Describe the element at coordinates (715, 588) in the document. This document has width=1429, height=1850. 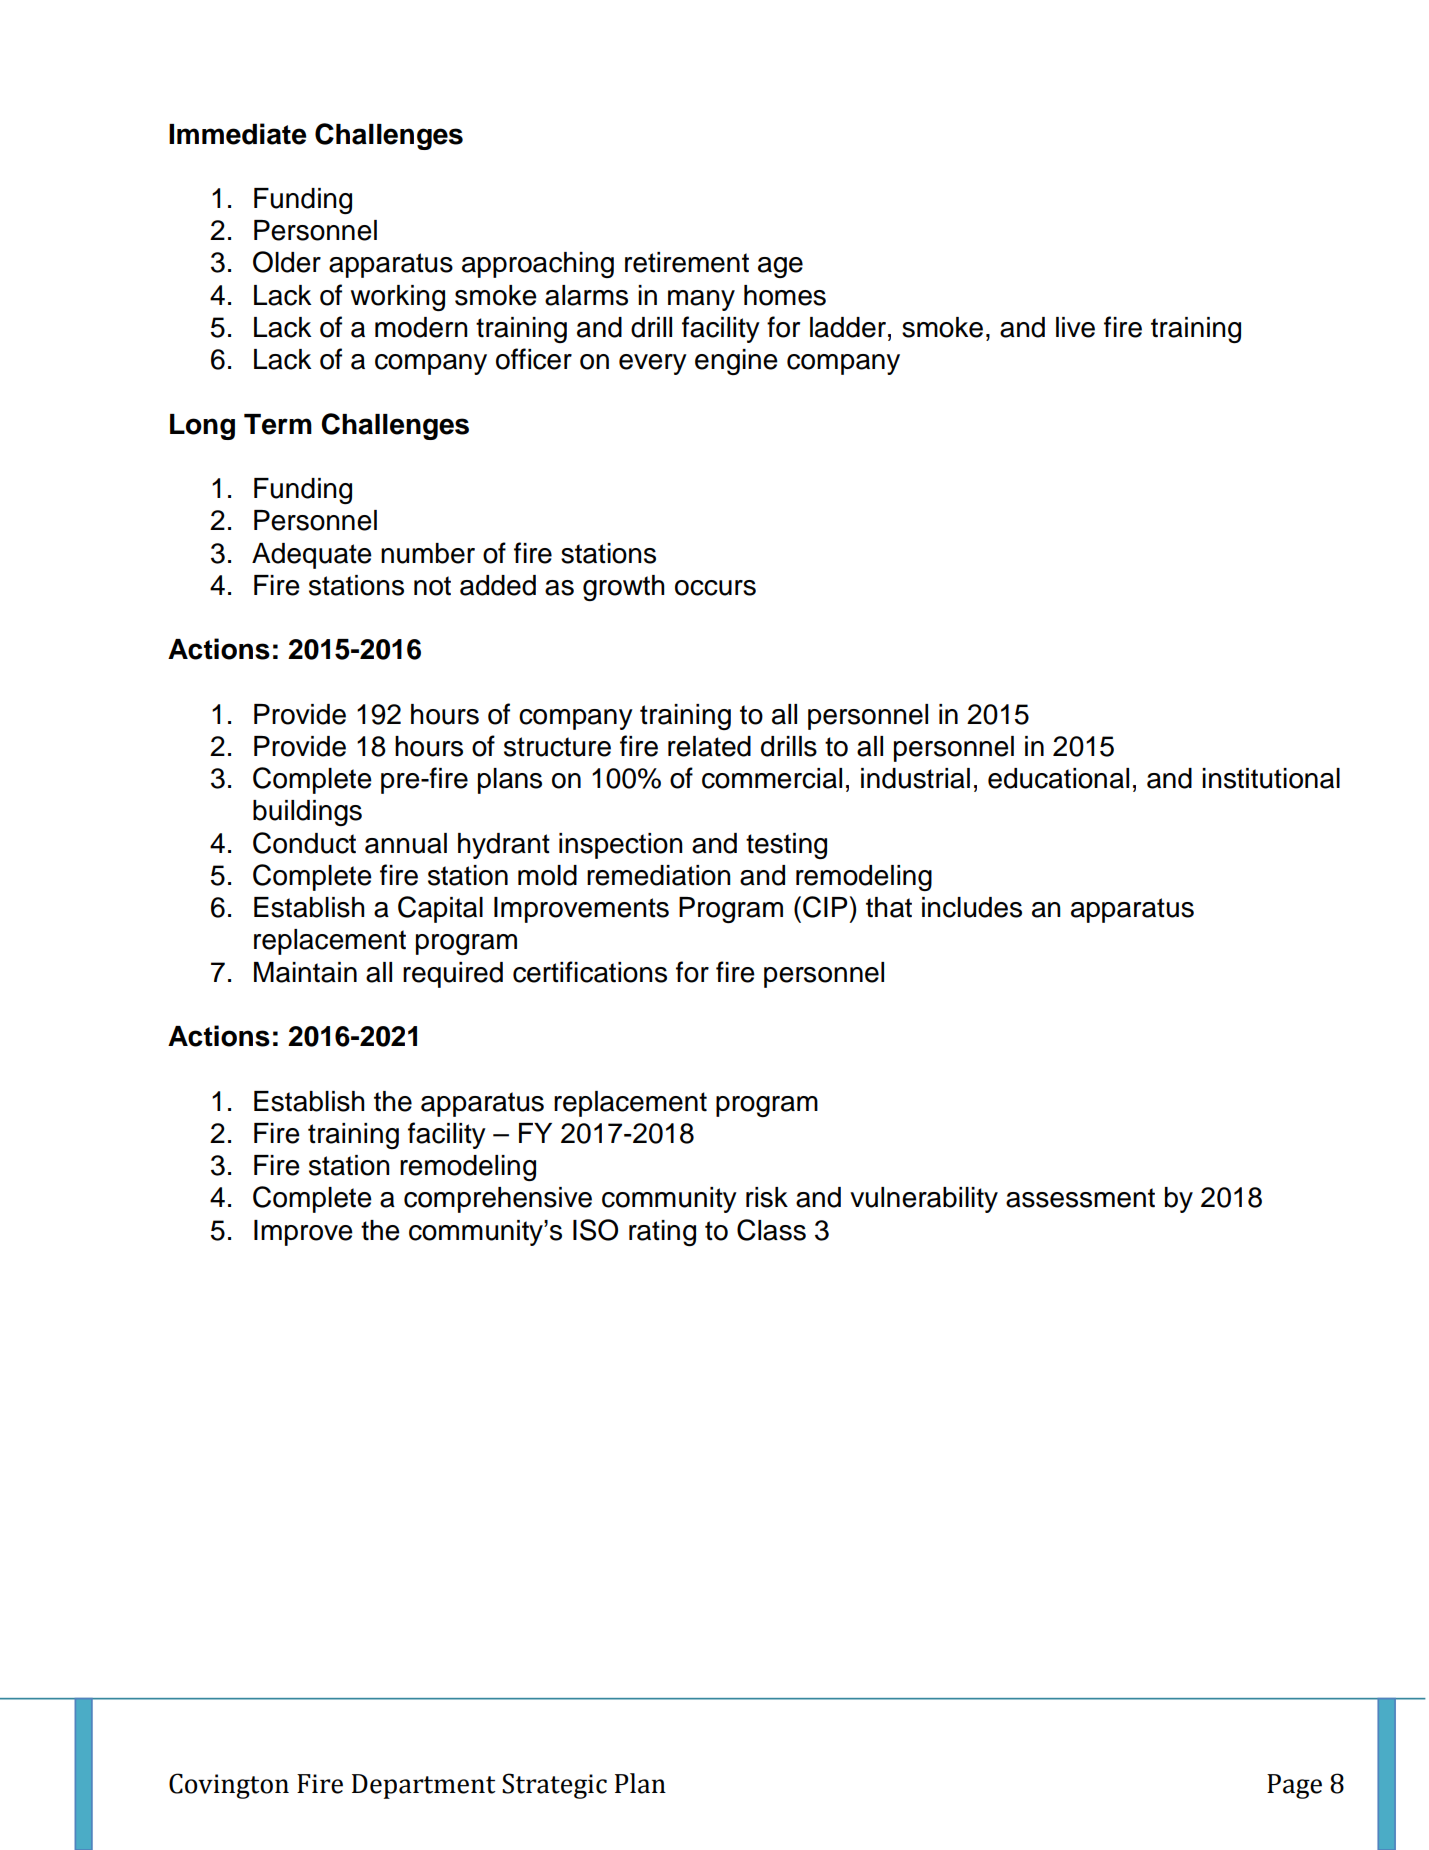
I see `occurs` at that location.
